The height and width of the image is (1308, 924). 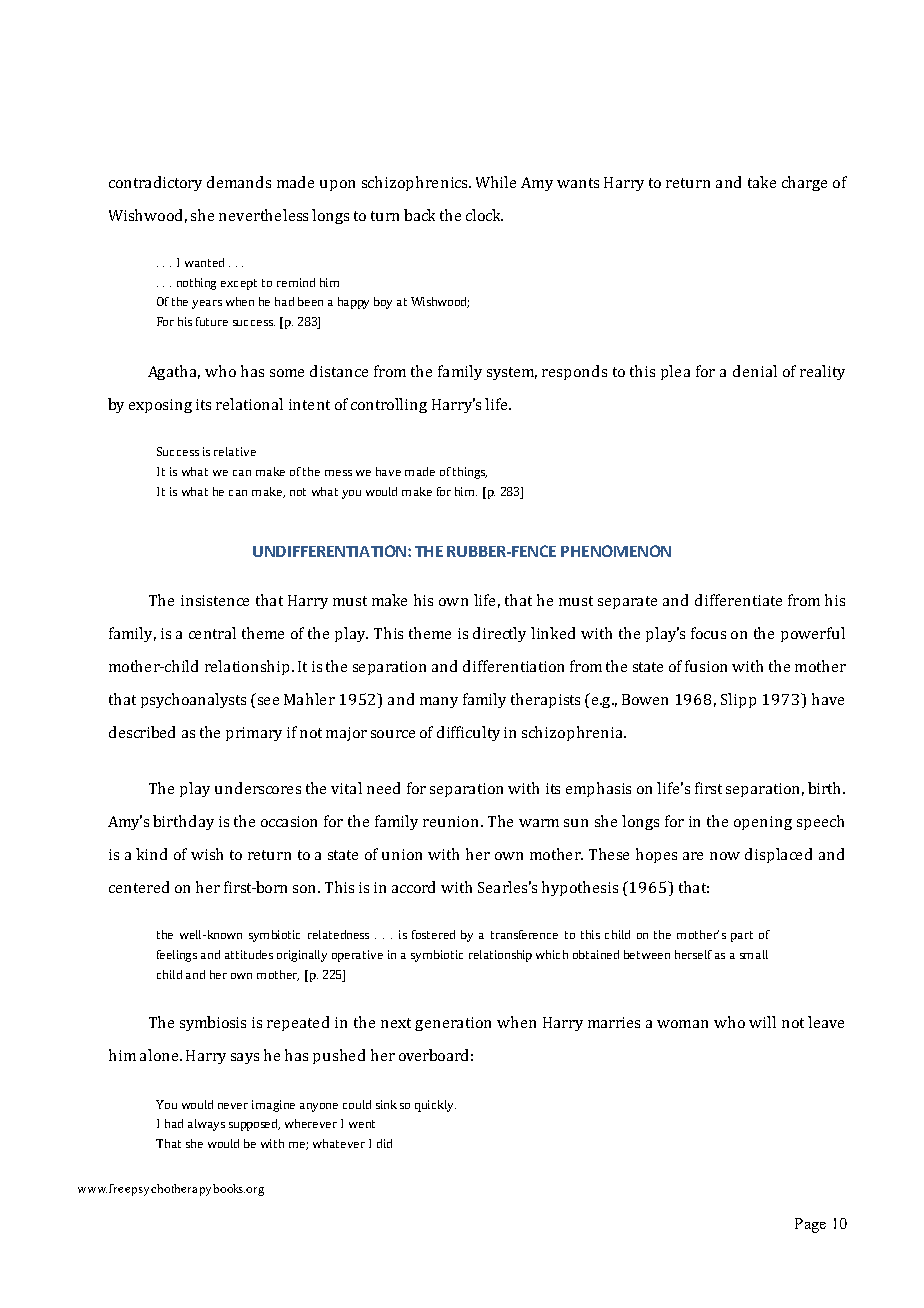 What do you see at coordinates (484, 215) in the image?
I see `clock` at bounding box center [484, 215].
